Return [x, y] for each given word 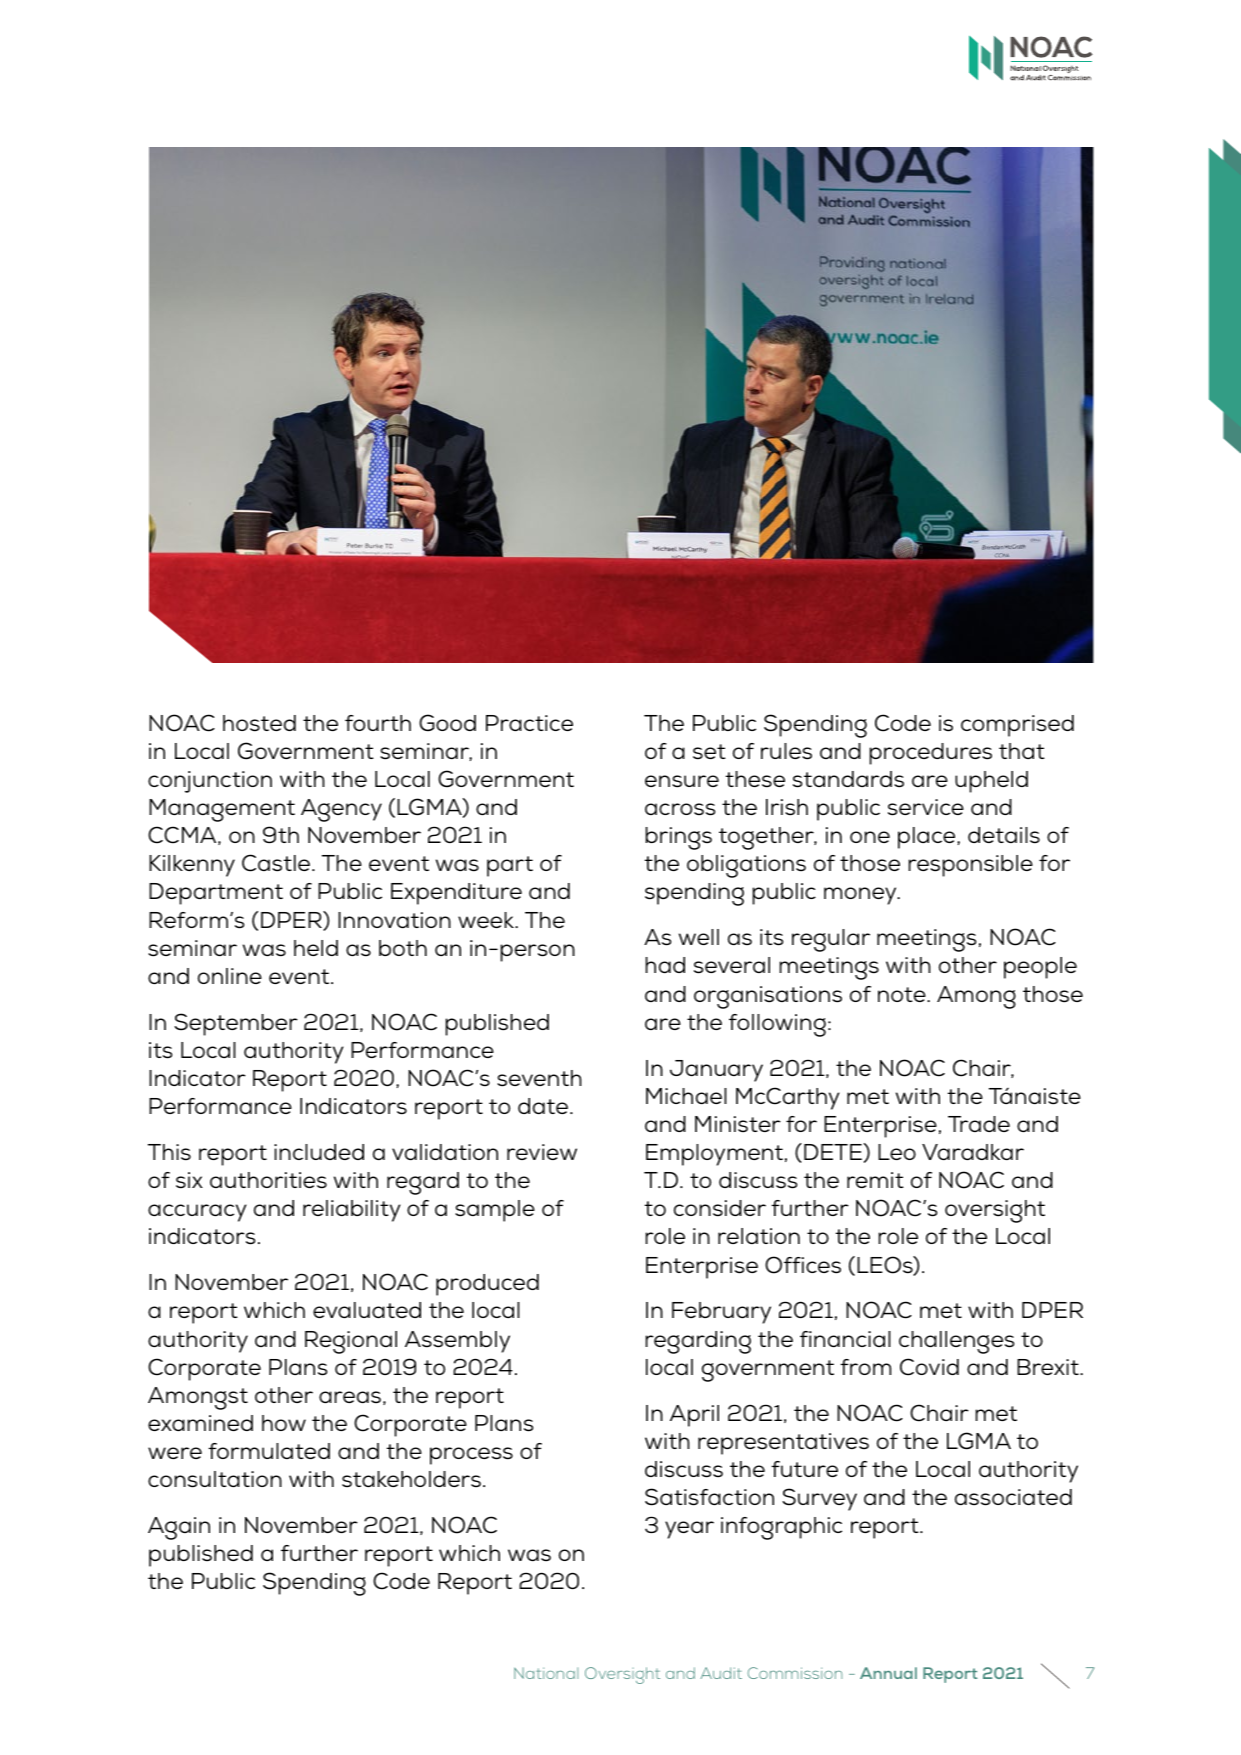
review [542, 1152]
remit [875, 1180]
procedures [930, 754]
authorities [268, 1180]
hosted [259, 723]
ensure [682, 781]
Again [179, 1528]
